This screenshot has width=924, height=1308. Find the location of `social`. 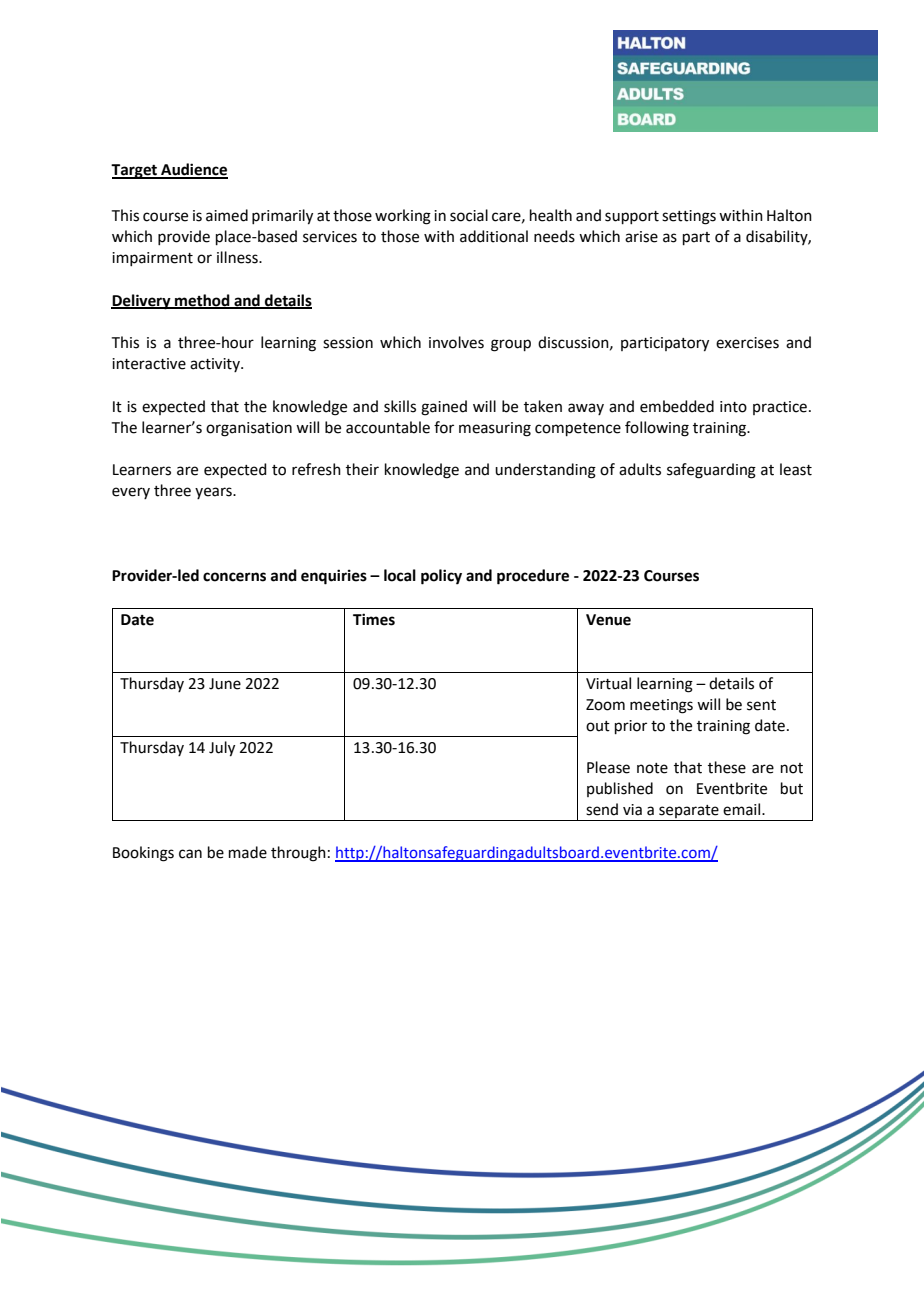

social is located at coordinates (469, 215).
